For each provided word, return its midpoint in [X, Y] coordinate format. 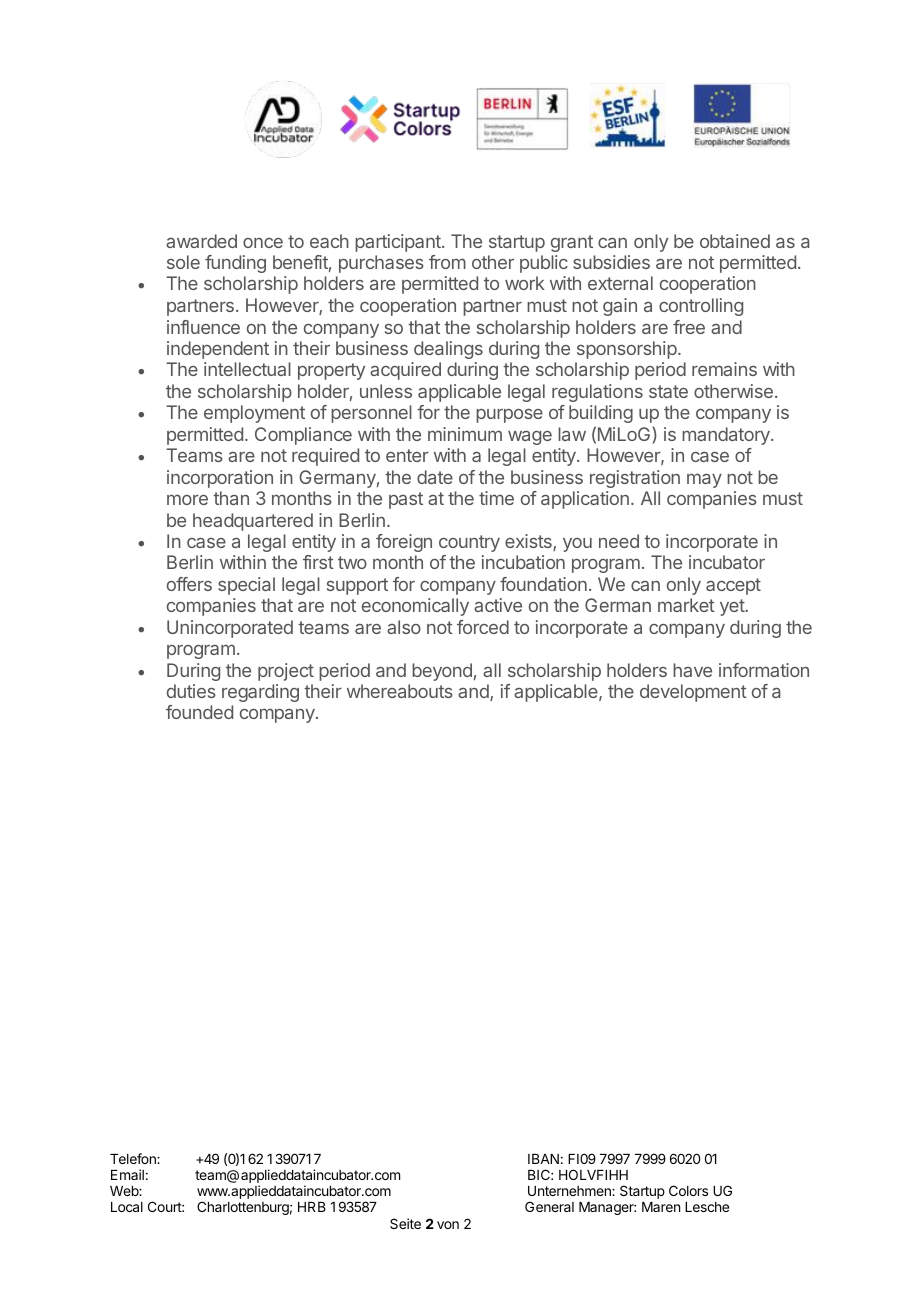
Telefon [134, 1158]
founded [199, 712]
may [704, 480]
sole [183, 262]
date [435, 477]
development [693, 693]
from [447, 262]
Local [127, 1207]
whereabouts [400, 691]
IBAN [543, 1159]
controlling [701, 307]
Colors [688, 1190]
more [187, 499]
